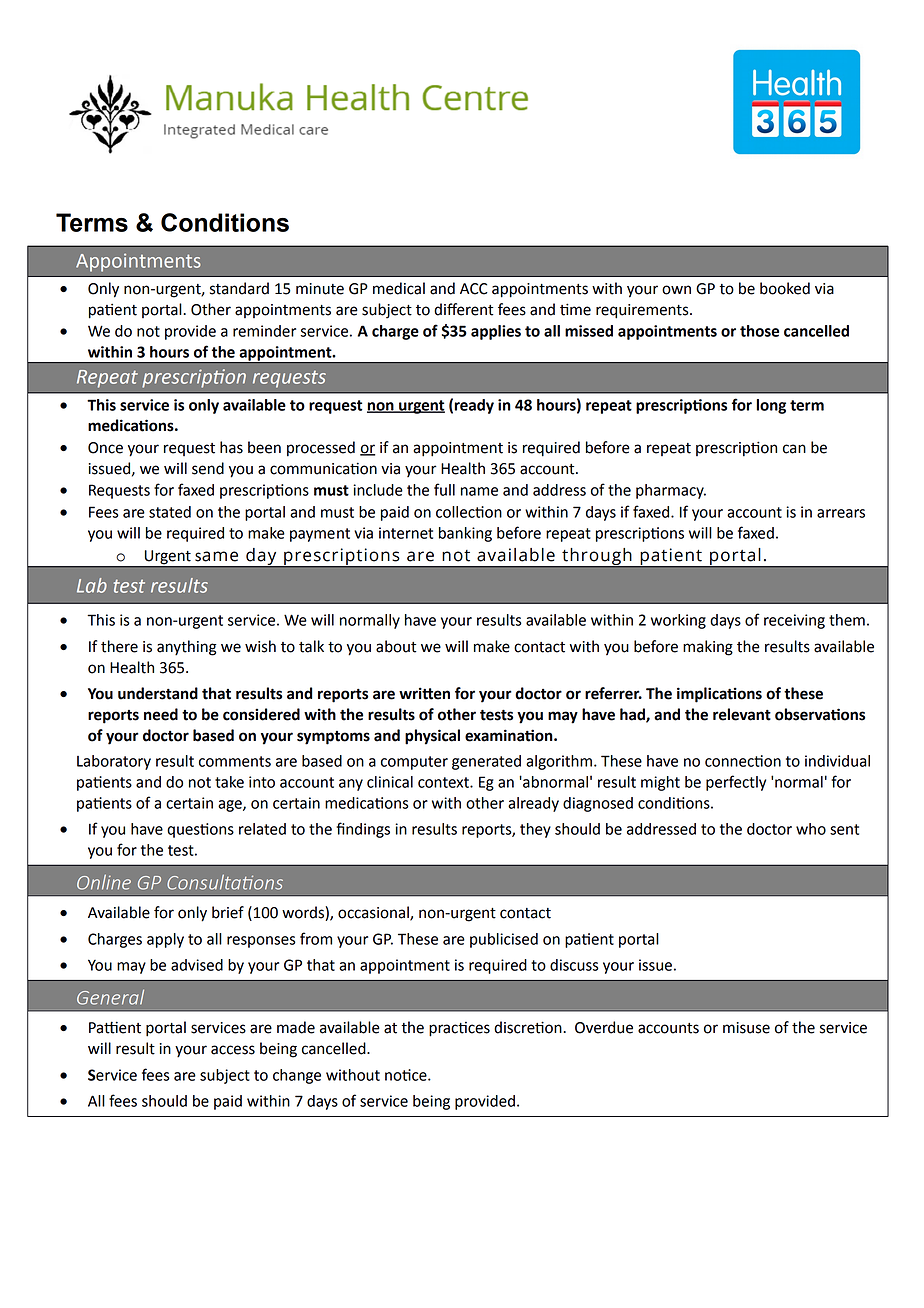  Describe the element at coordinates (811, 829) in the image. I see `who` at that location.
